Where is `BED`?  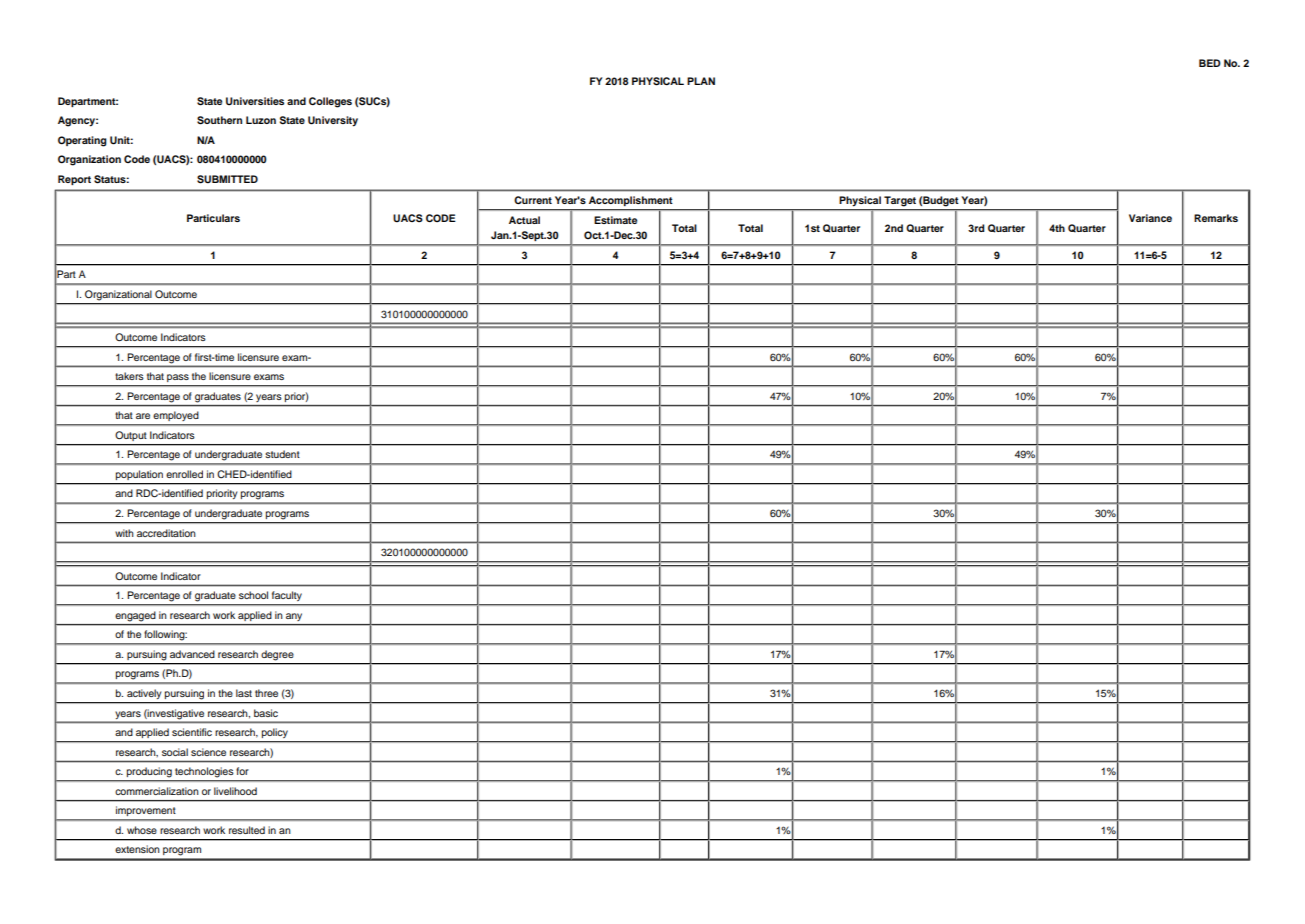
BED is located at coordinates (1210, 63).
